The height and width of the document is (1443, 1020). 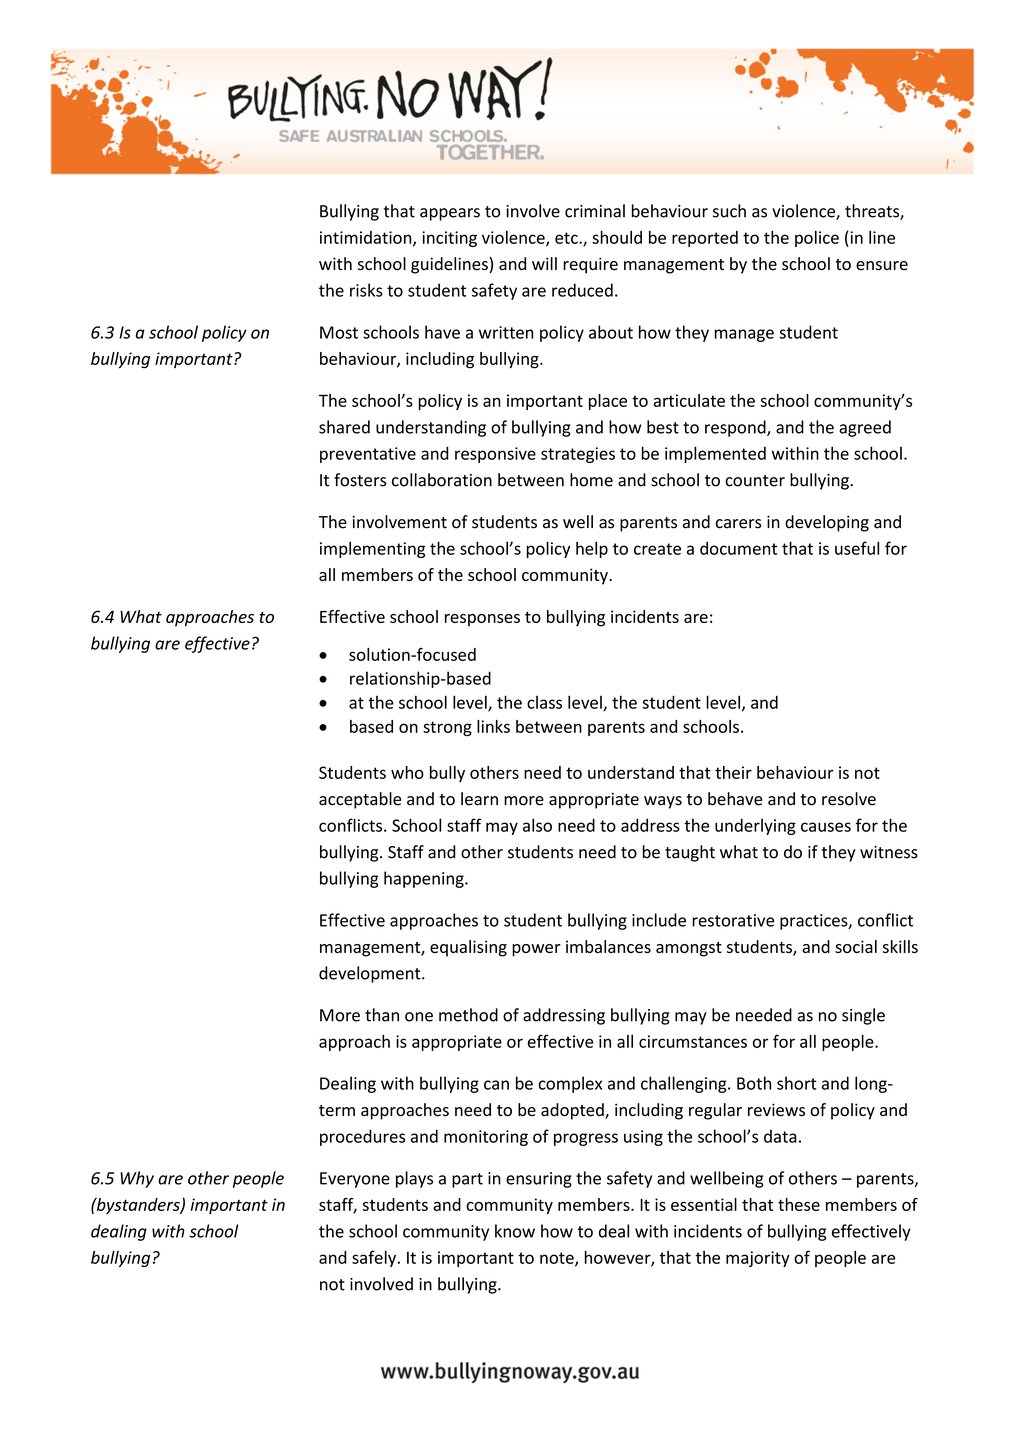 What do you see at coordinates (536, 950) in the document?
I see `power` at bounding box center [536, 950].
